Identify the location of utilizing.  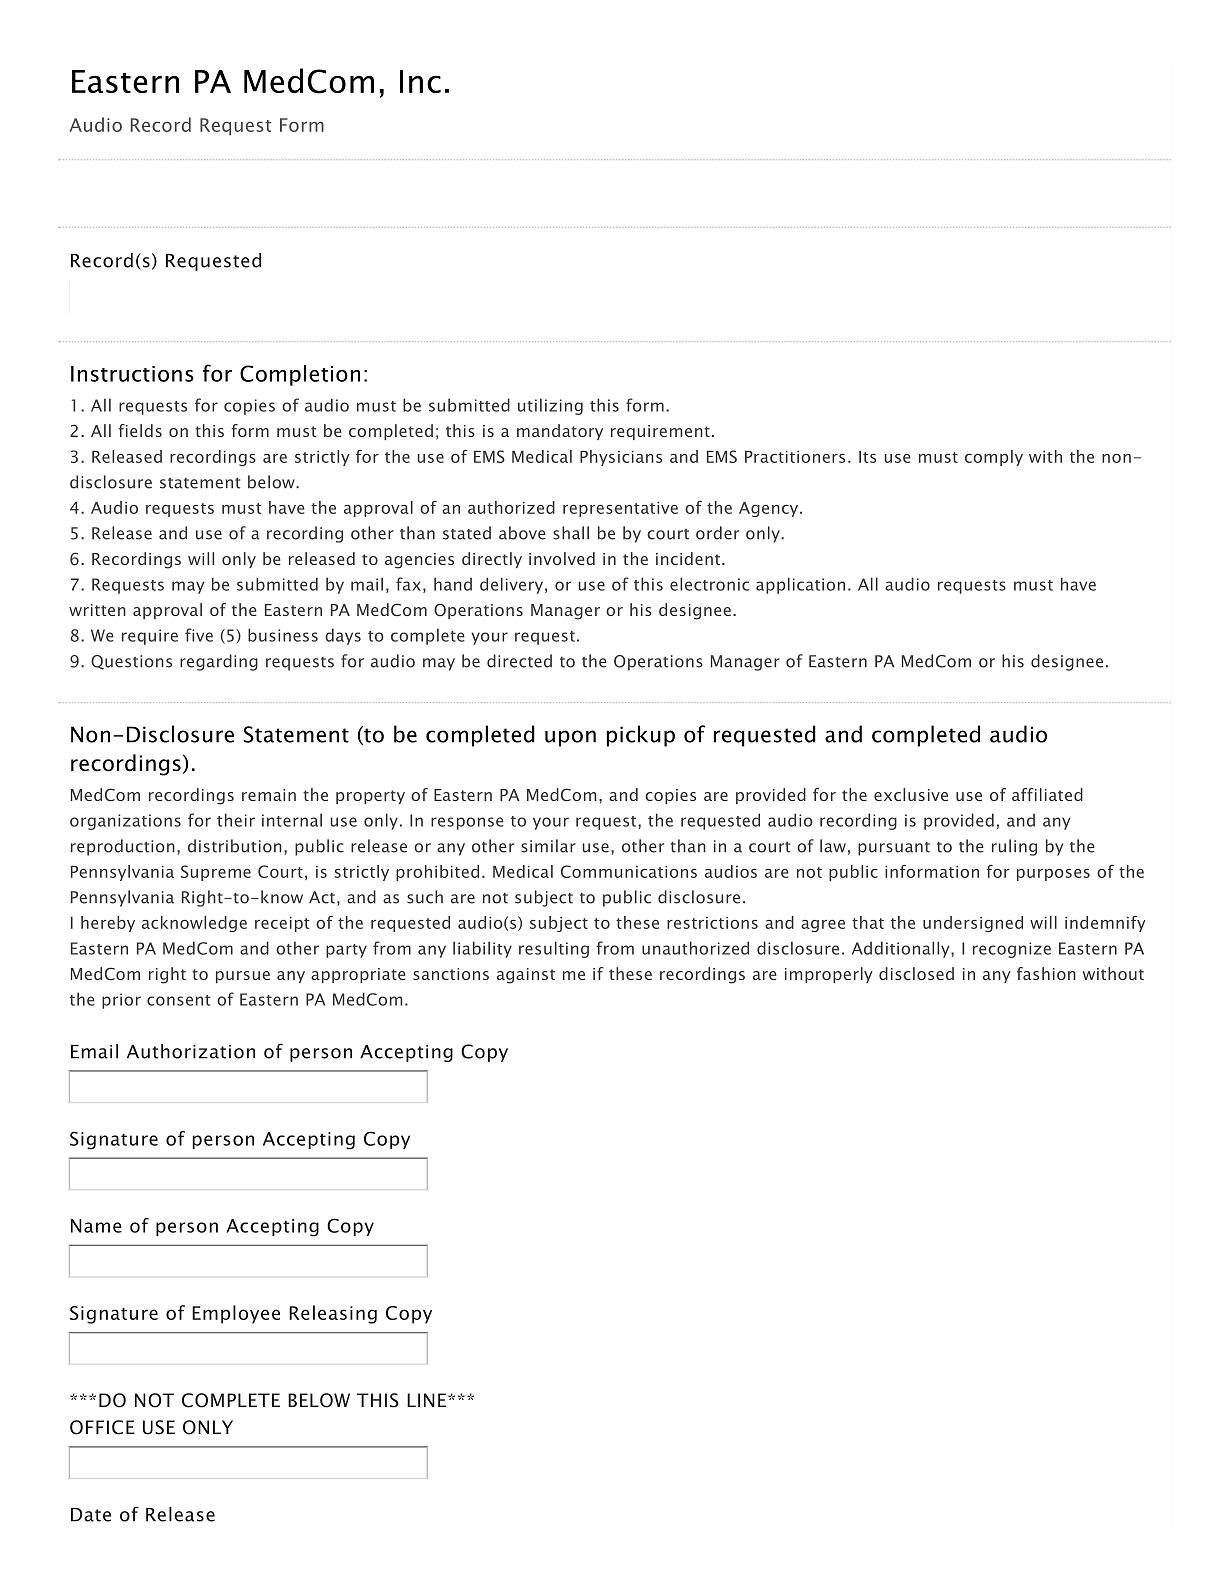
(550, 406).
